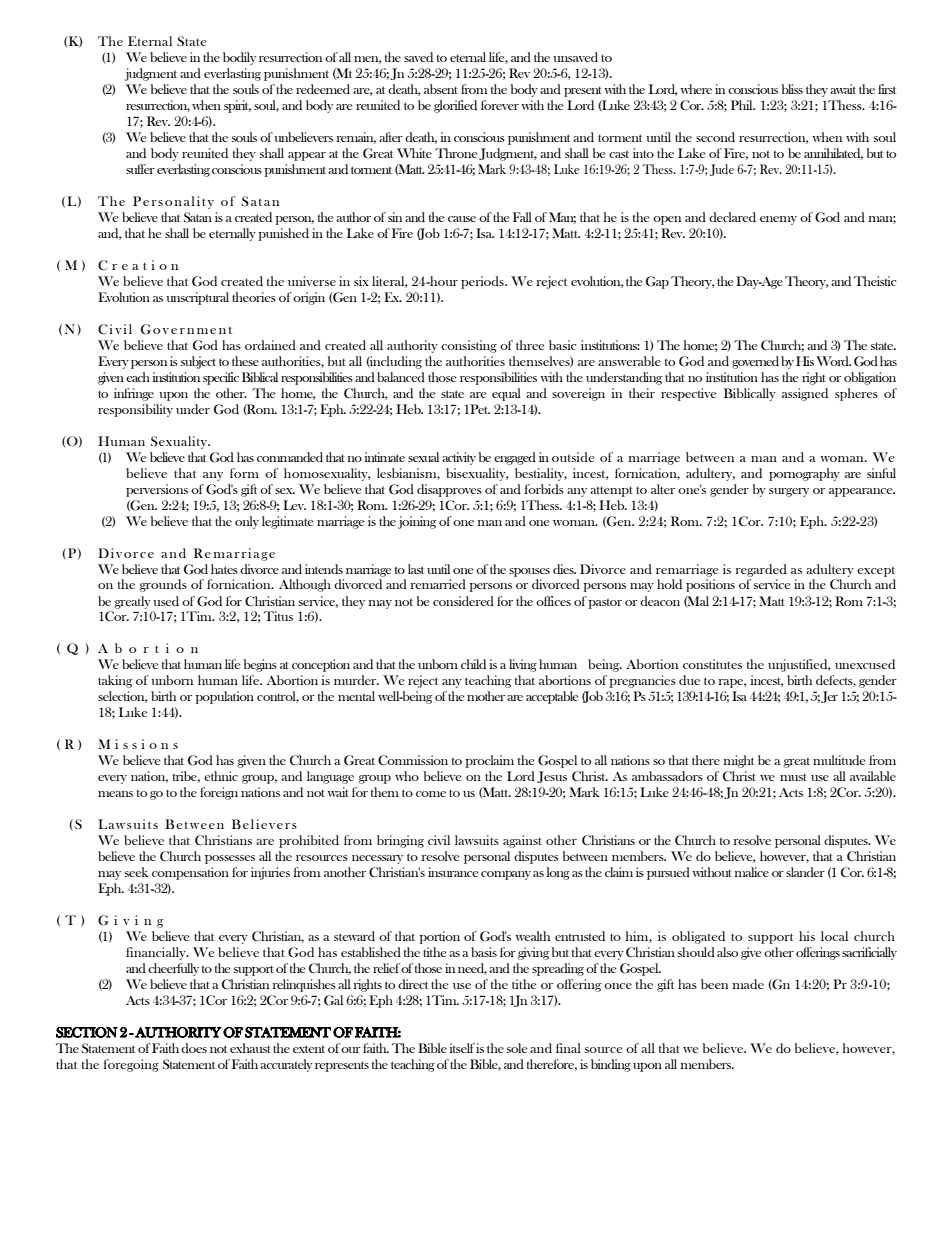 This image has height=1233, width=952. Describe the element at coordinates (469, 346) in the image. I see `consisting` at that location.
